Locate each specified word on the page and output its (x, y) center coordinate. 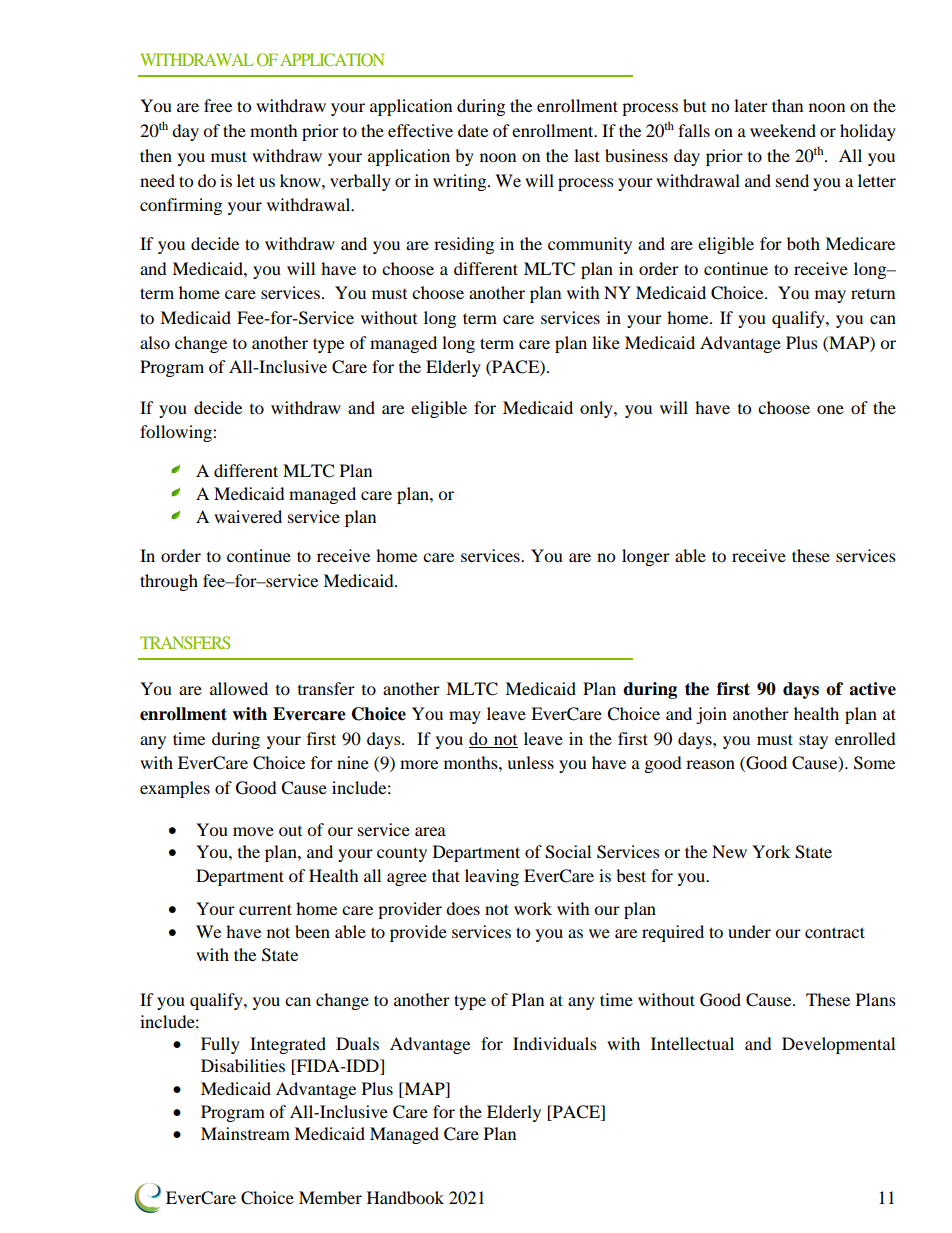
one (830, 409)
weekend (783, 130)
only (597, 409)
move (253, 831)
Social (568, 852)
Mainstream (245, 1133)
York (771, 851)
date (473, 130)
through (169, 582)
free (218, 105)
